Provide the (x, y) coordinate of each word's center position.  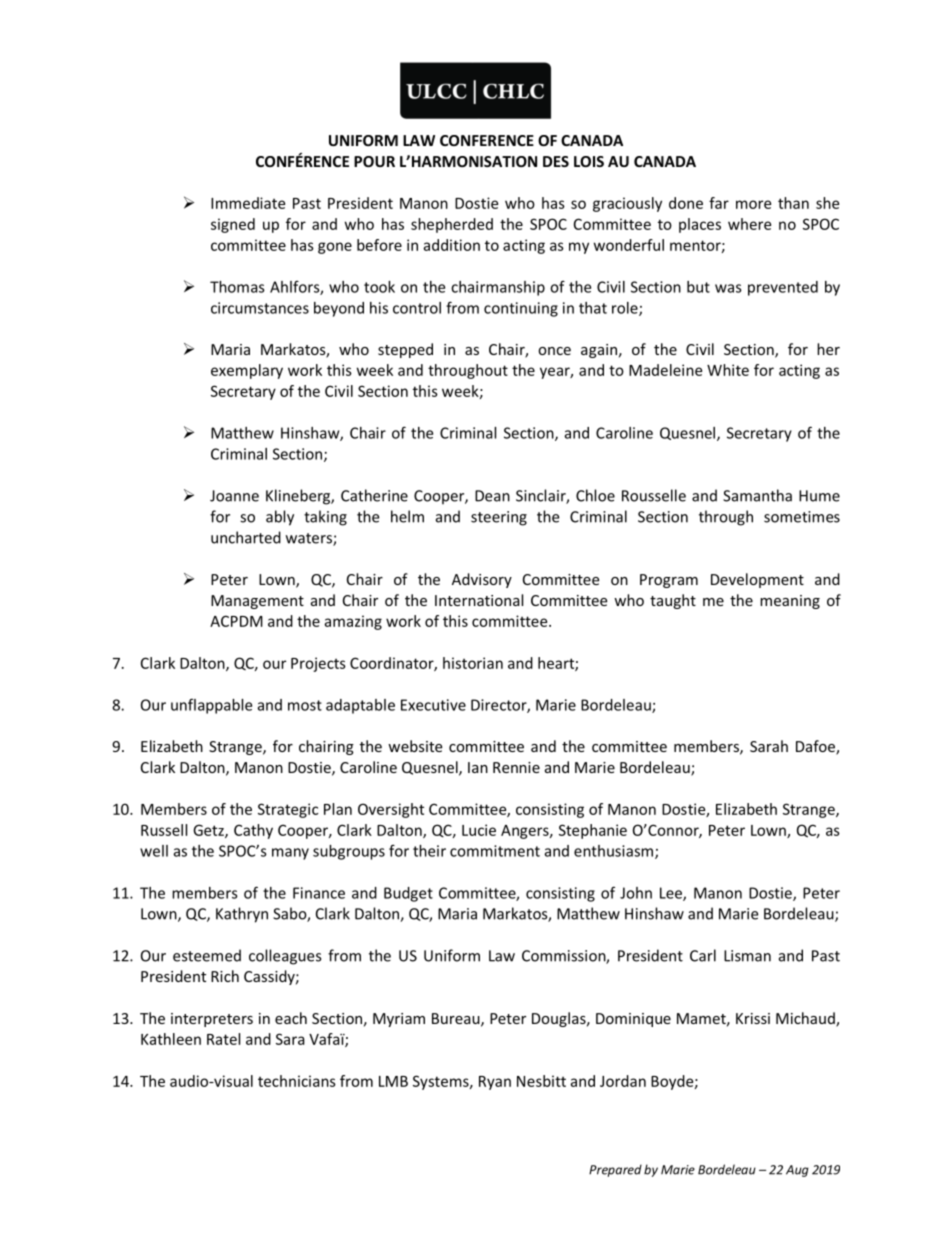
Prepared (615, 1170)
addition (451, 245)
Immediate (248, 203)
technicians (297, 1081)
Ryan (495, 1083)
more (753, 204)
